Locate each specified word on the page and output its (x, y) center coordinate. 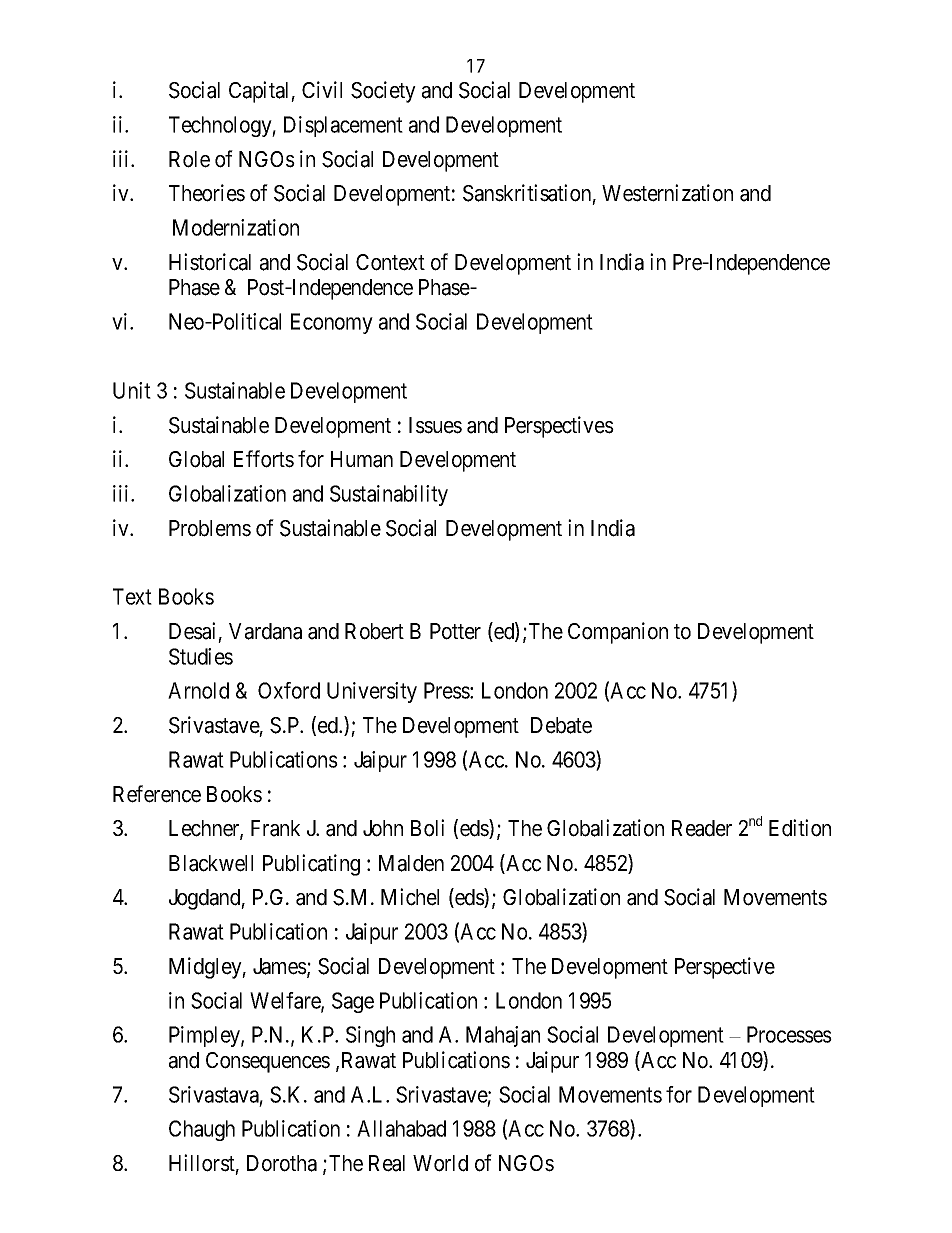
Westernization (667, 193)
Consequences (268, 1062)
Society (383, 92)
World (440, 1163)
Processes (789, 1034)
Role (189, 159)
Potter (455, 631)
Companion (618, 633)
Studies (201, 656)
